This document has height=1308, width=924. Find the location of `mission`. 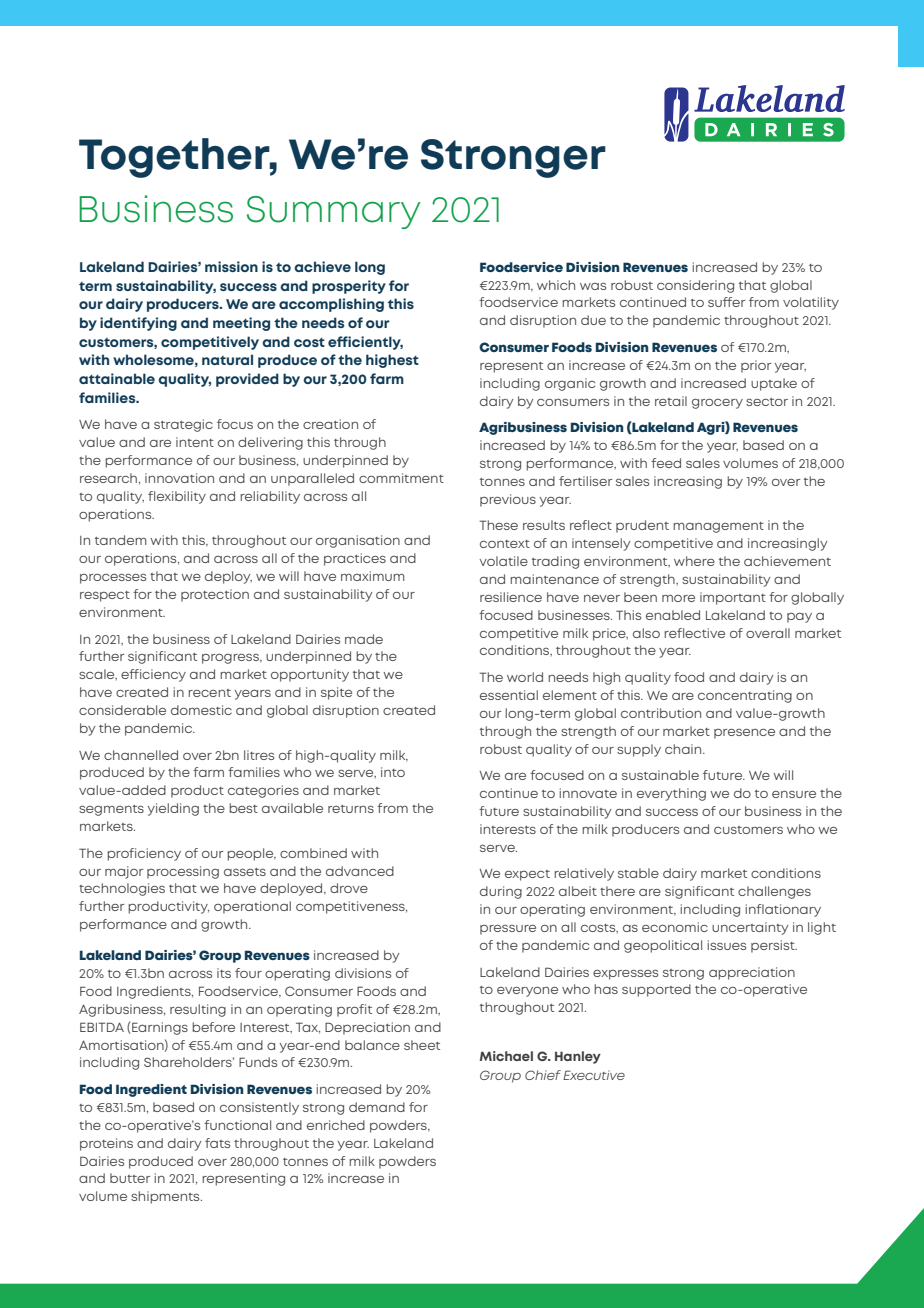

mission is located at coordinates (231, 266).
